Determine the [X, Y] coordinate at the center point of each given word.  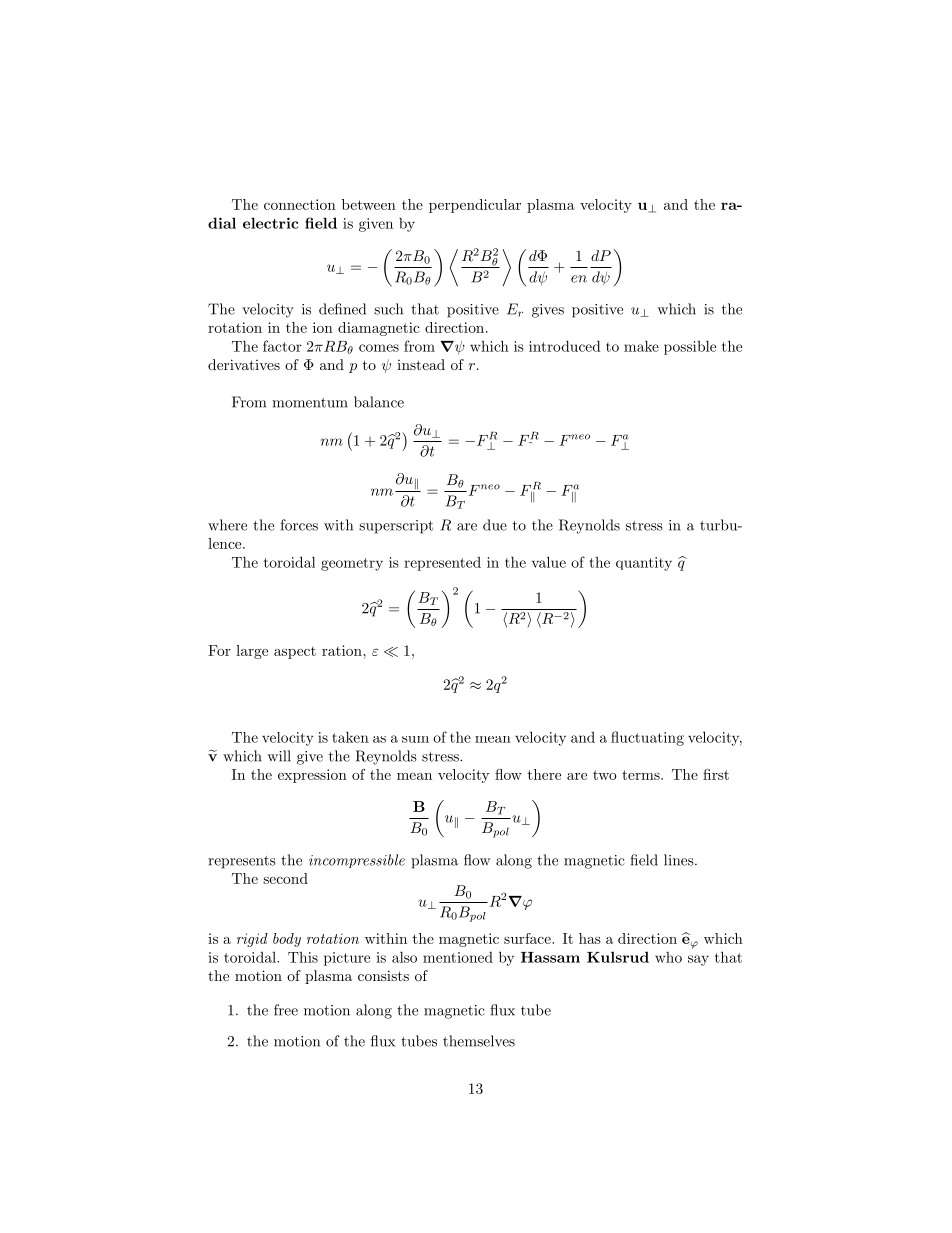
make [641, 346]
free [286, 1010]
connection [300, 204]
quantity [644, 564]
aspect [295, 652]
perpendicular [475, 206]
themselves [479, 1041]
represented [442, 564]
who [668, 957]
